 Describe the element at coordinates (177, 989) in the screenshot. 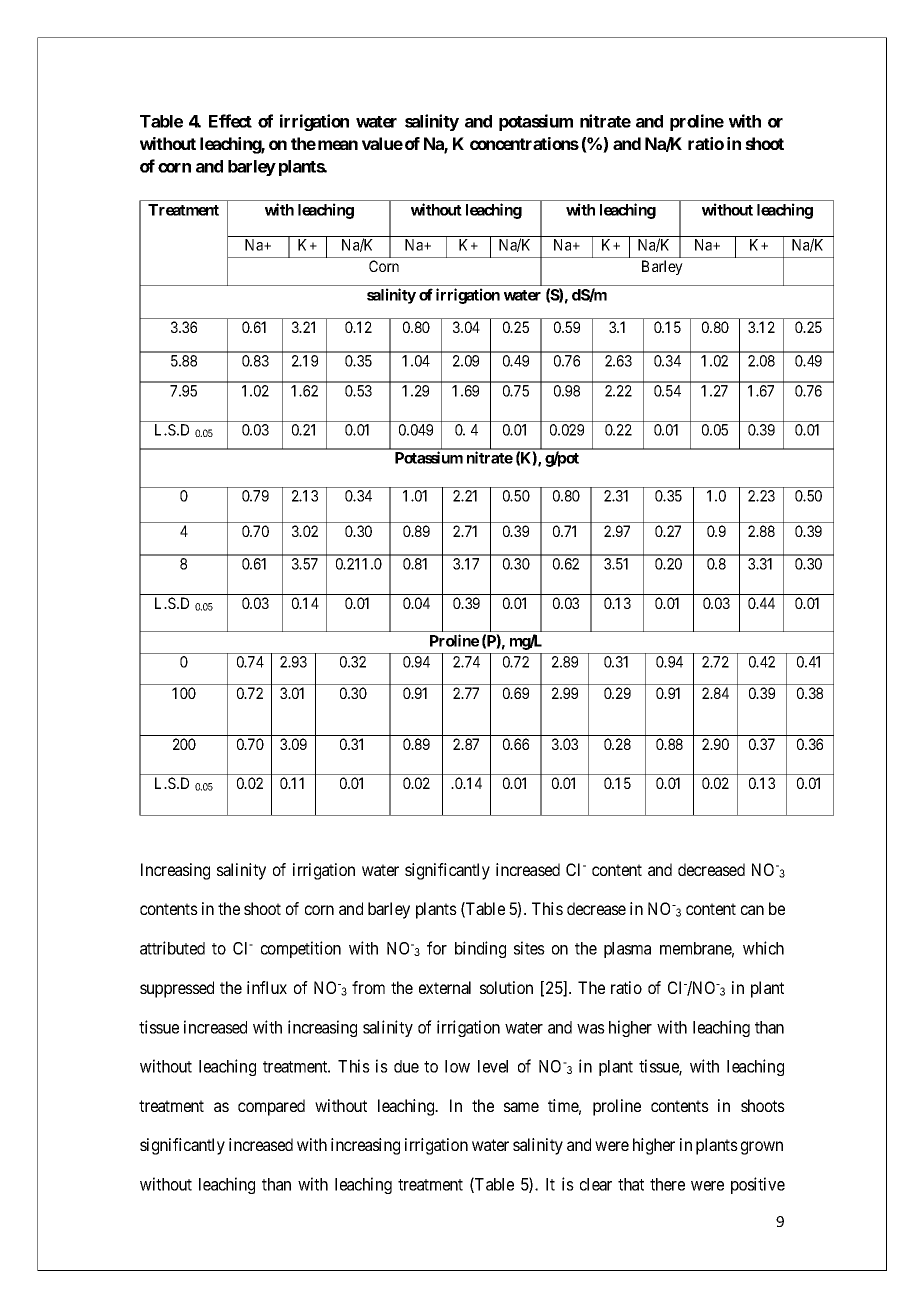

I see `suppressed` at that location.
